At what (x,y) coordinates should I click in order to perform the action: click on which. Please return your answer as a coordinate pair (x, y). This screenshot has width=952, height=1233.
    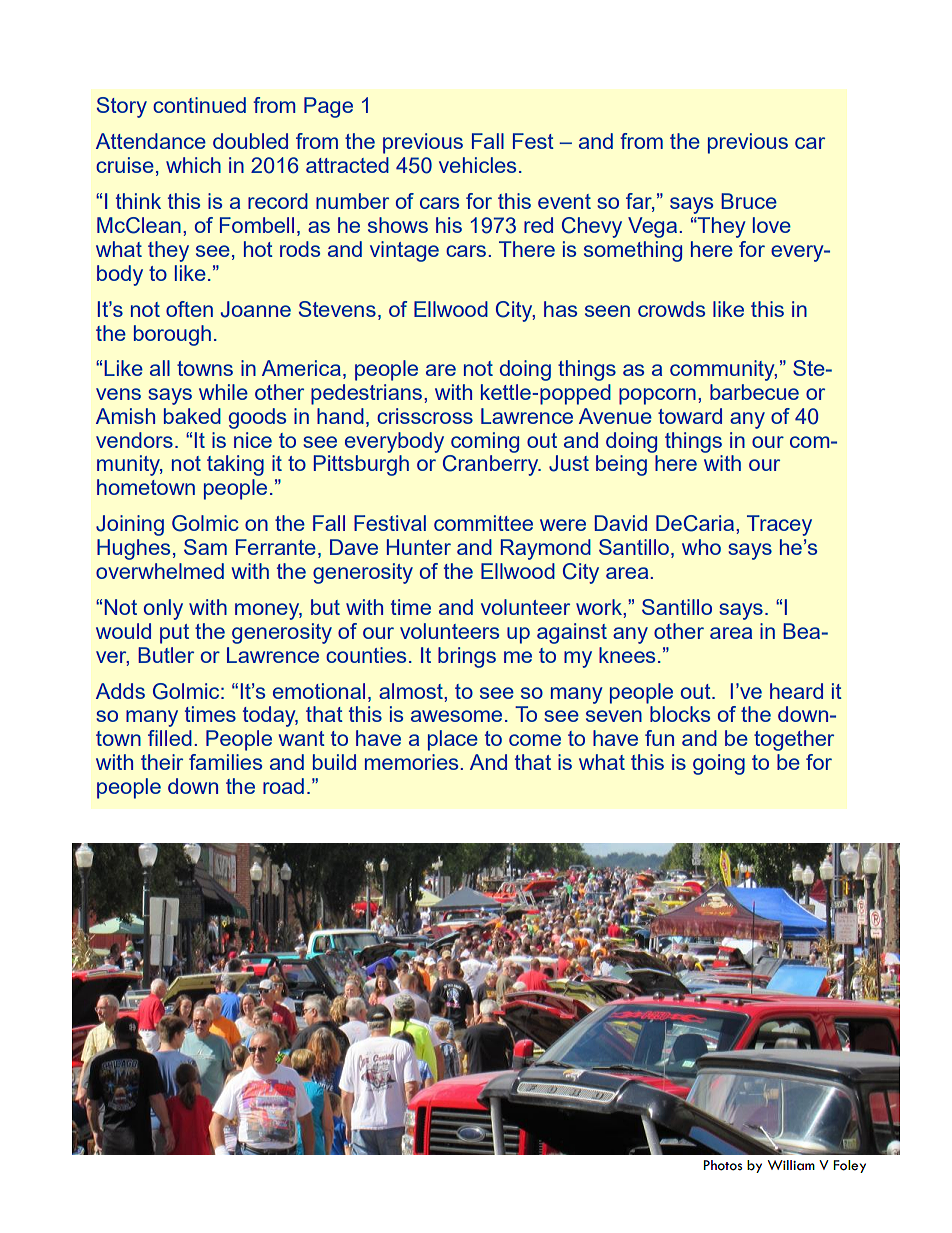
    Looking at the image, I should click on (193, 165).
